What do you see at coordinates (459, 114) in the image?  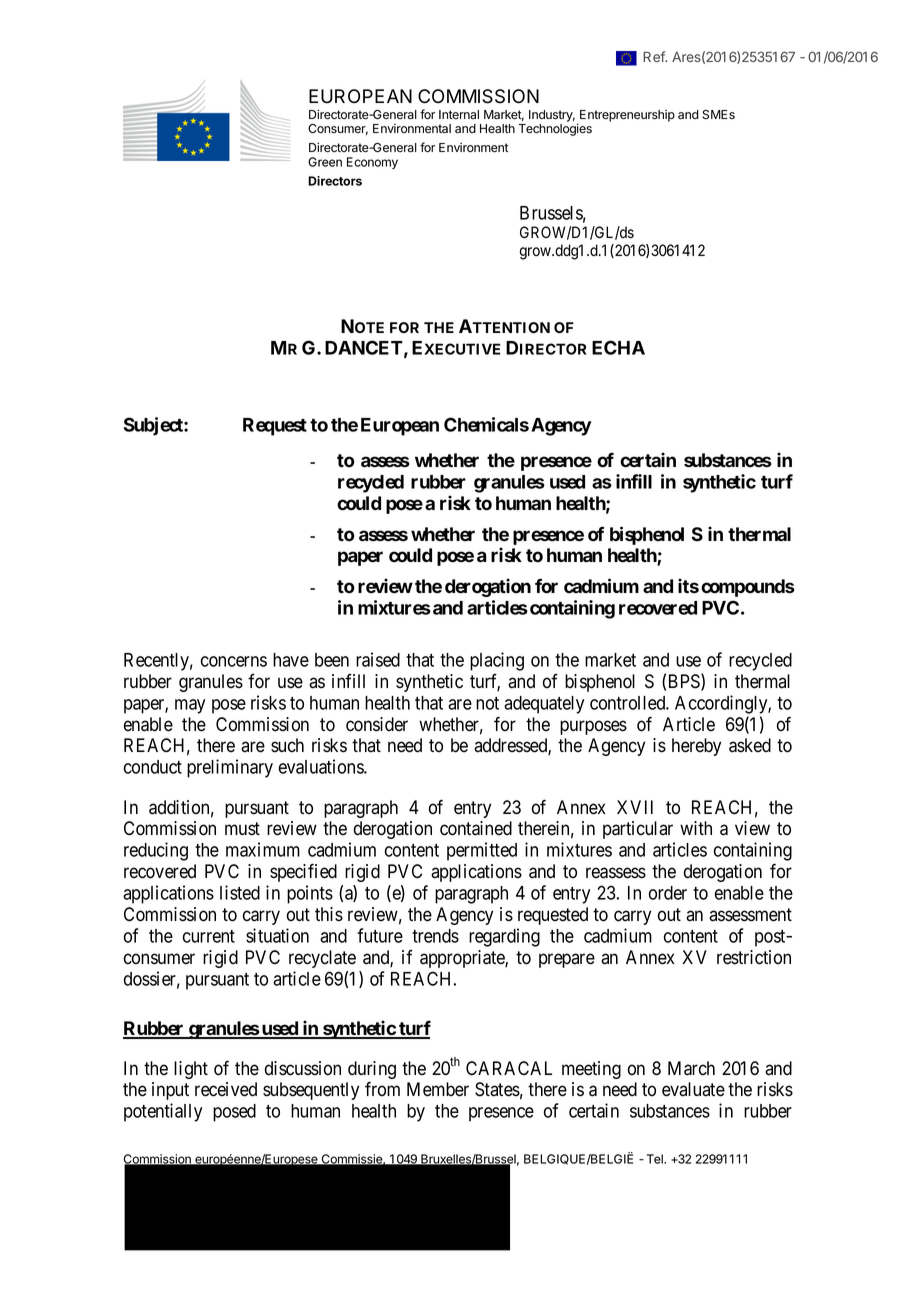 I see `Internal` at bounding box center [459, 114].
